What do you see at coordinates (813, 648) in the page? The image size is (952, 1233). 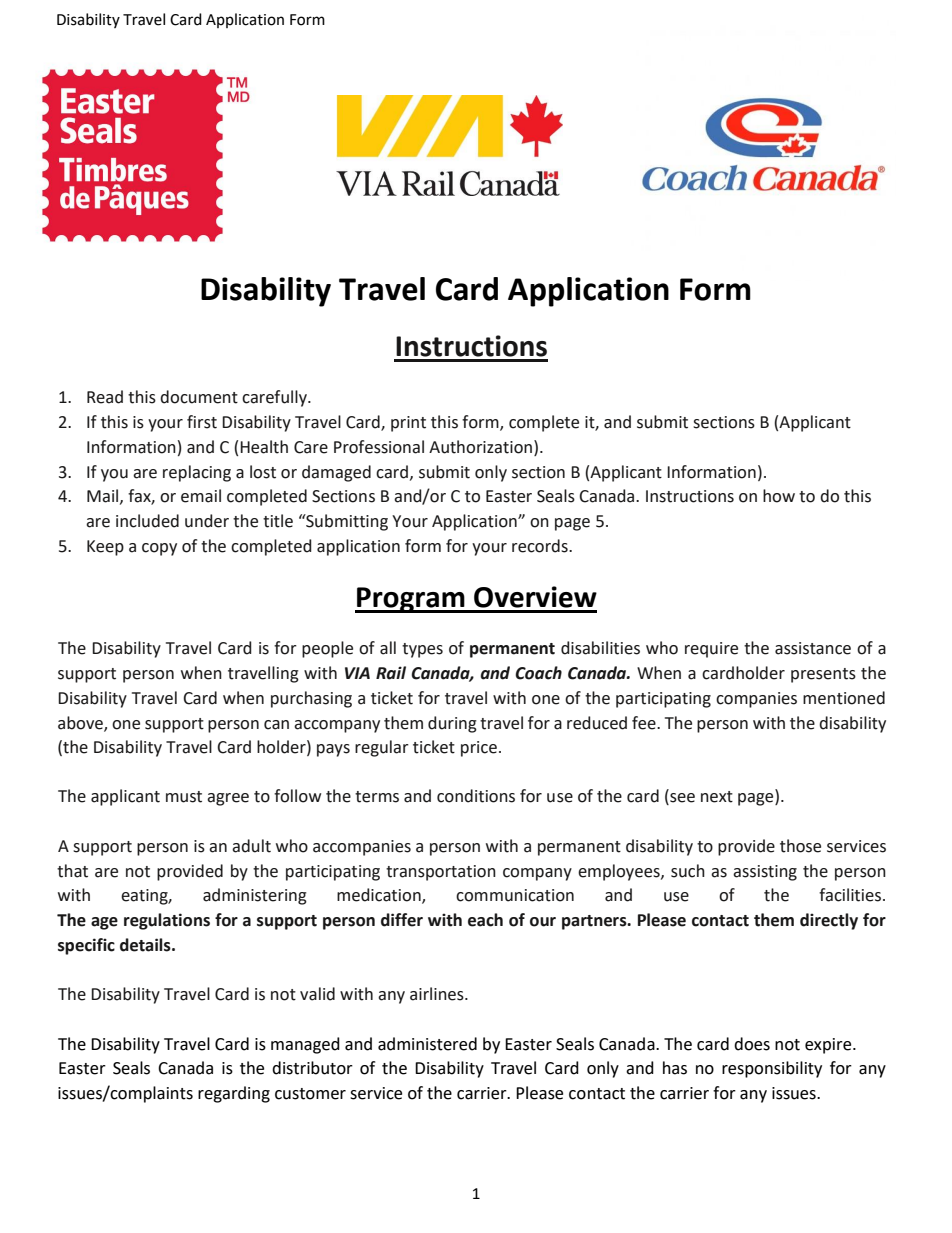 I see `assistance` at bounding box center [813, 648].
